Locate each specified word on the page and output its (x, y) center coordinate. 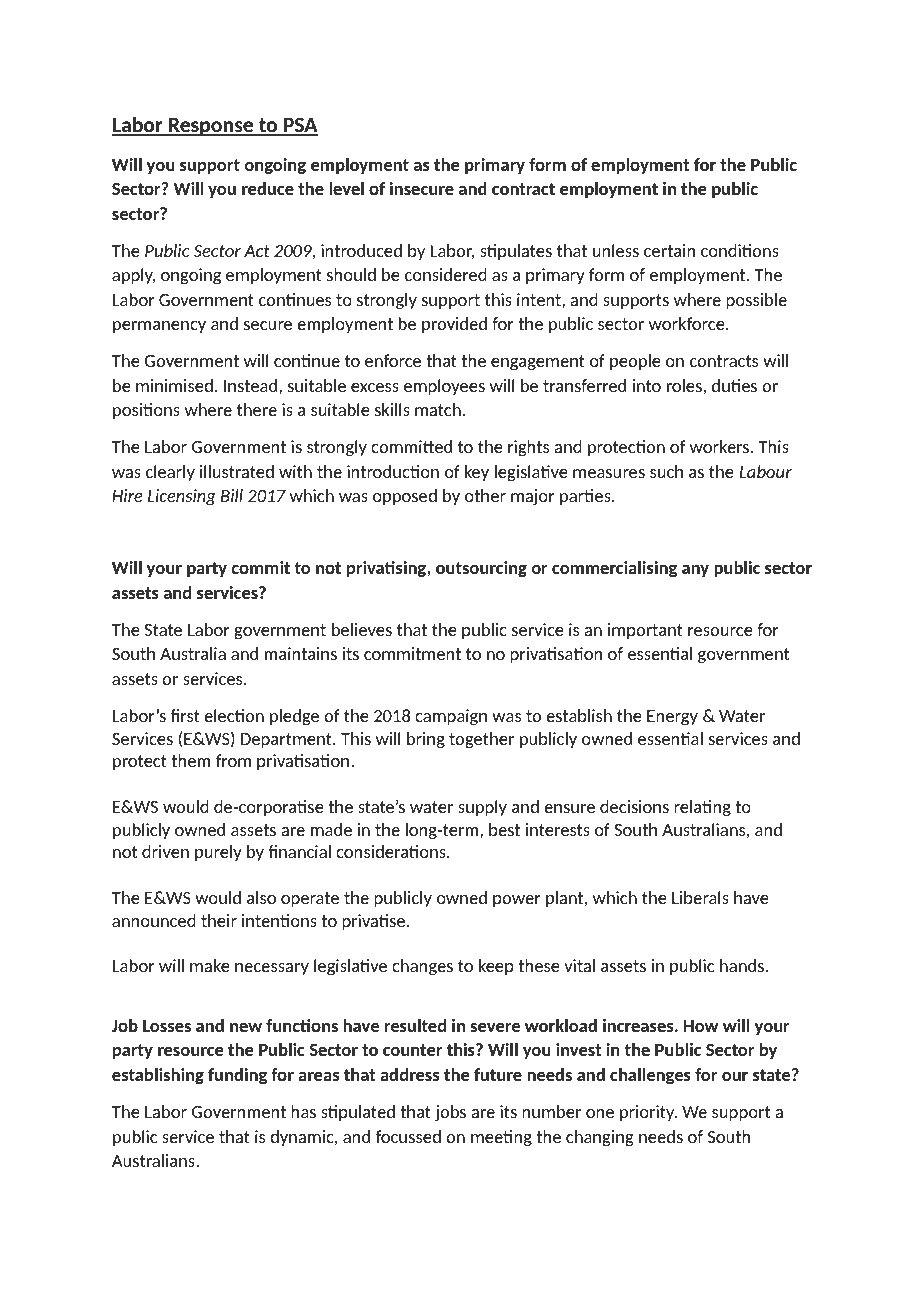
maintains (301, 653)
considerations (392, 851)
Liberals (700, 897)
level (346, 188)
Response (211, 127)
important (645, 631)
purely (218, 853)
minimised (174, 385)
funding (237, 1076)
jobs (450, 1113)
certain (669, 250)
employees (444, 387)
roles (684, 385)
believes (362, 629)
